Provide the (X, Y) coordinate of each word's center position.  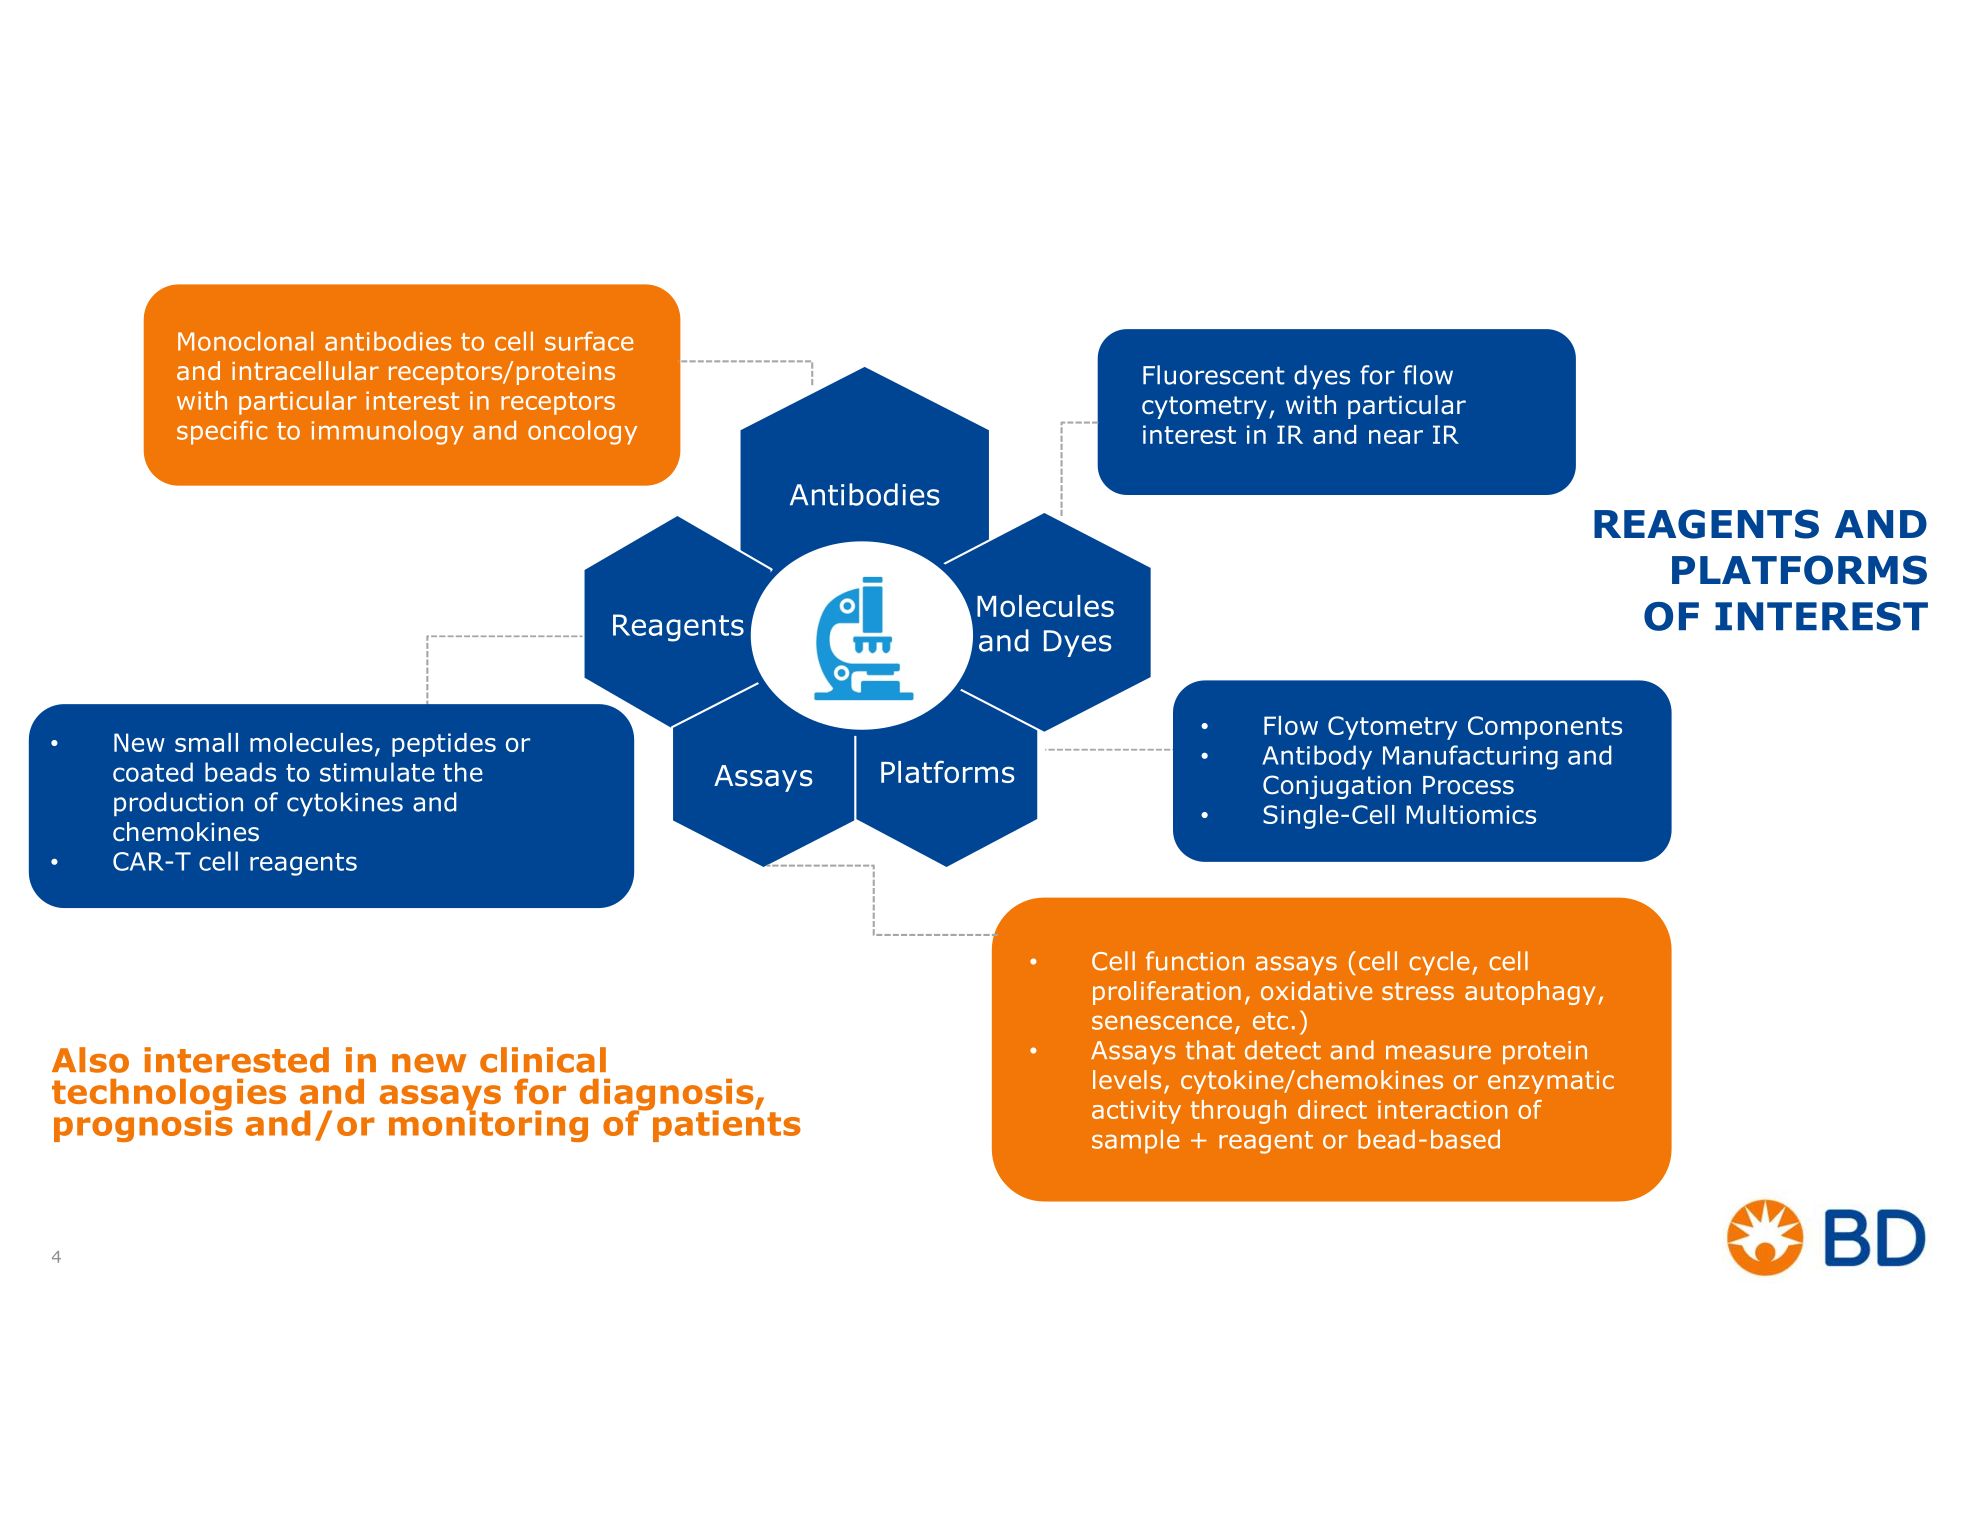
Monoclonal (245, 341)
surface (589, 341)
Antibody (1317, 757)
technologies (169, 1096)
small (206, 742)
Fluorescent (1214, 375)
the (463, 772)
